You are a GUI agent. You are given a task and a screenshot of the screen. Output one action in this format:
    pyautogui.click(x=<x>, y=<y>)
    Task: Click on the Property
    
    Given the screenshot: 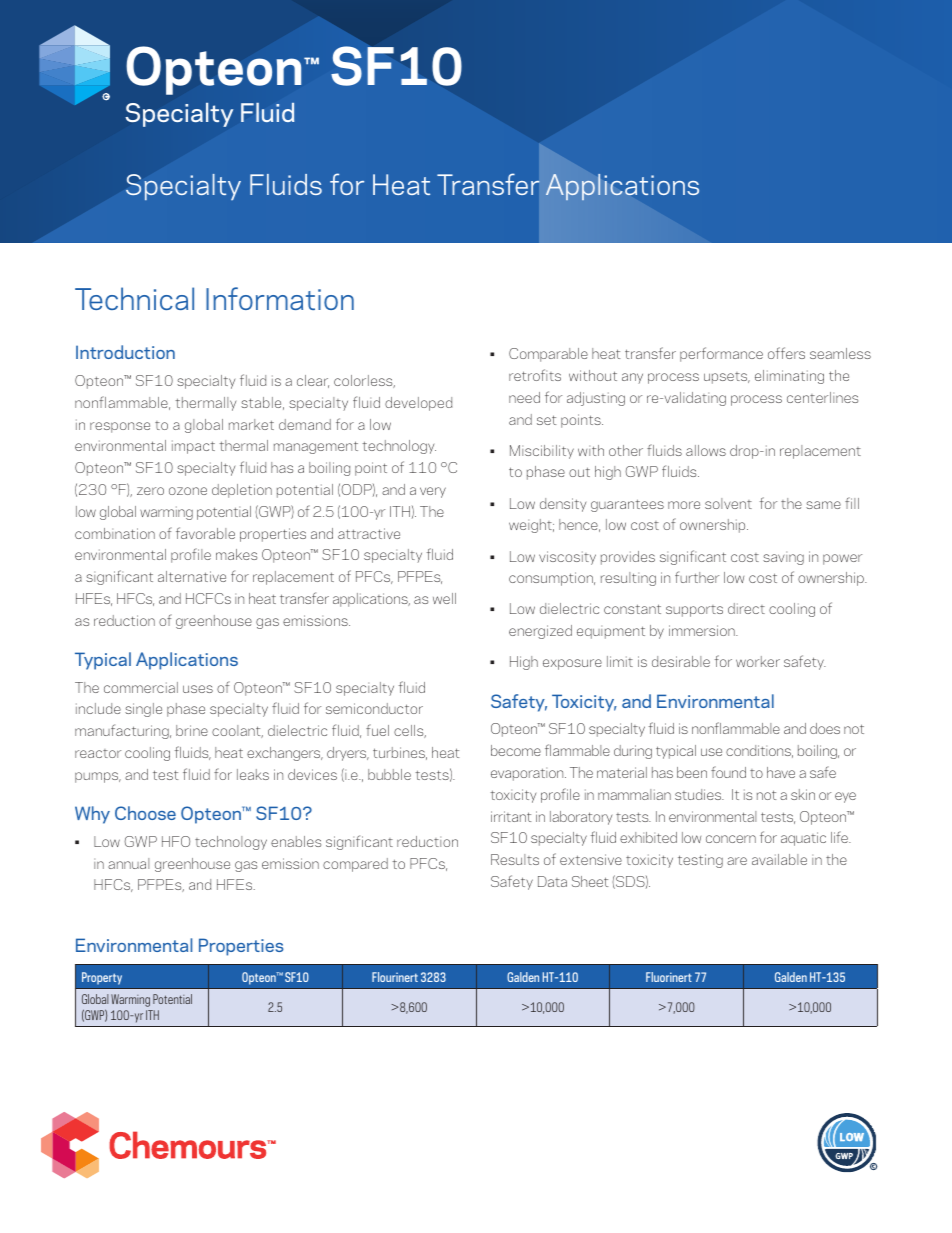 What is the action you would take?
    pyautogui.click(x=102, y=978)
